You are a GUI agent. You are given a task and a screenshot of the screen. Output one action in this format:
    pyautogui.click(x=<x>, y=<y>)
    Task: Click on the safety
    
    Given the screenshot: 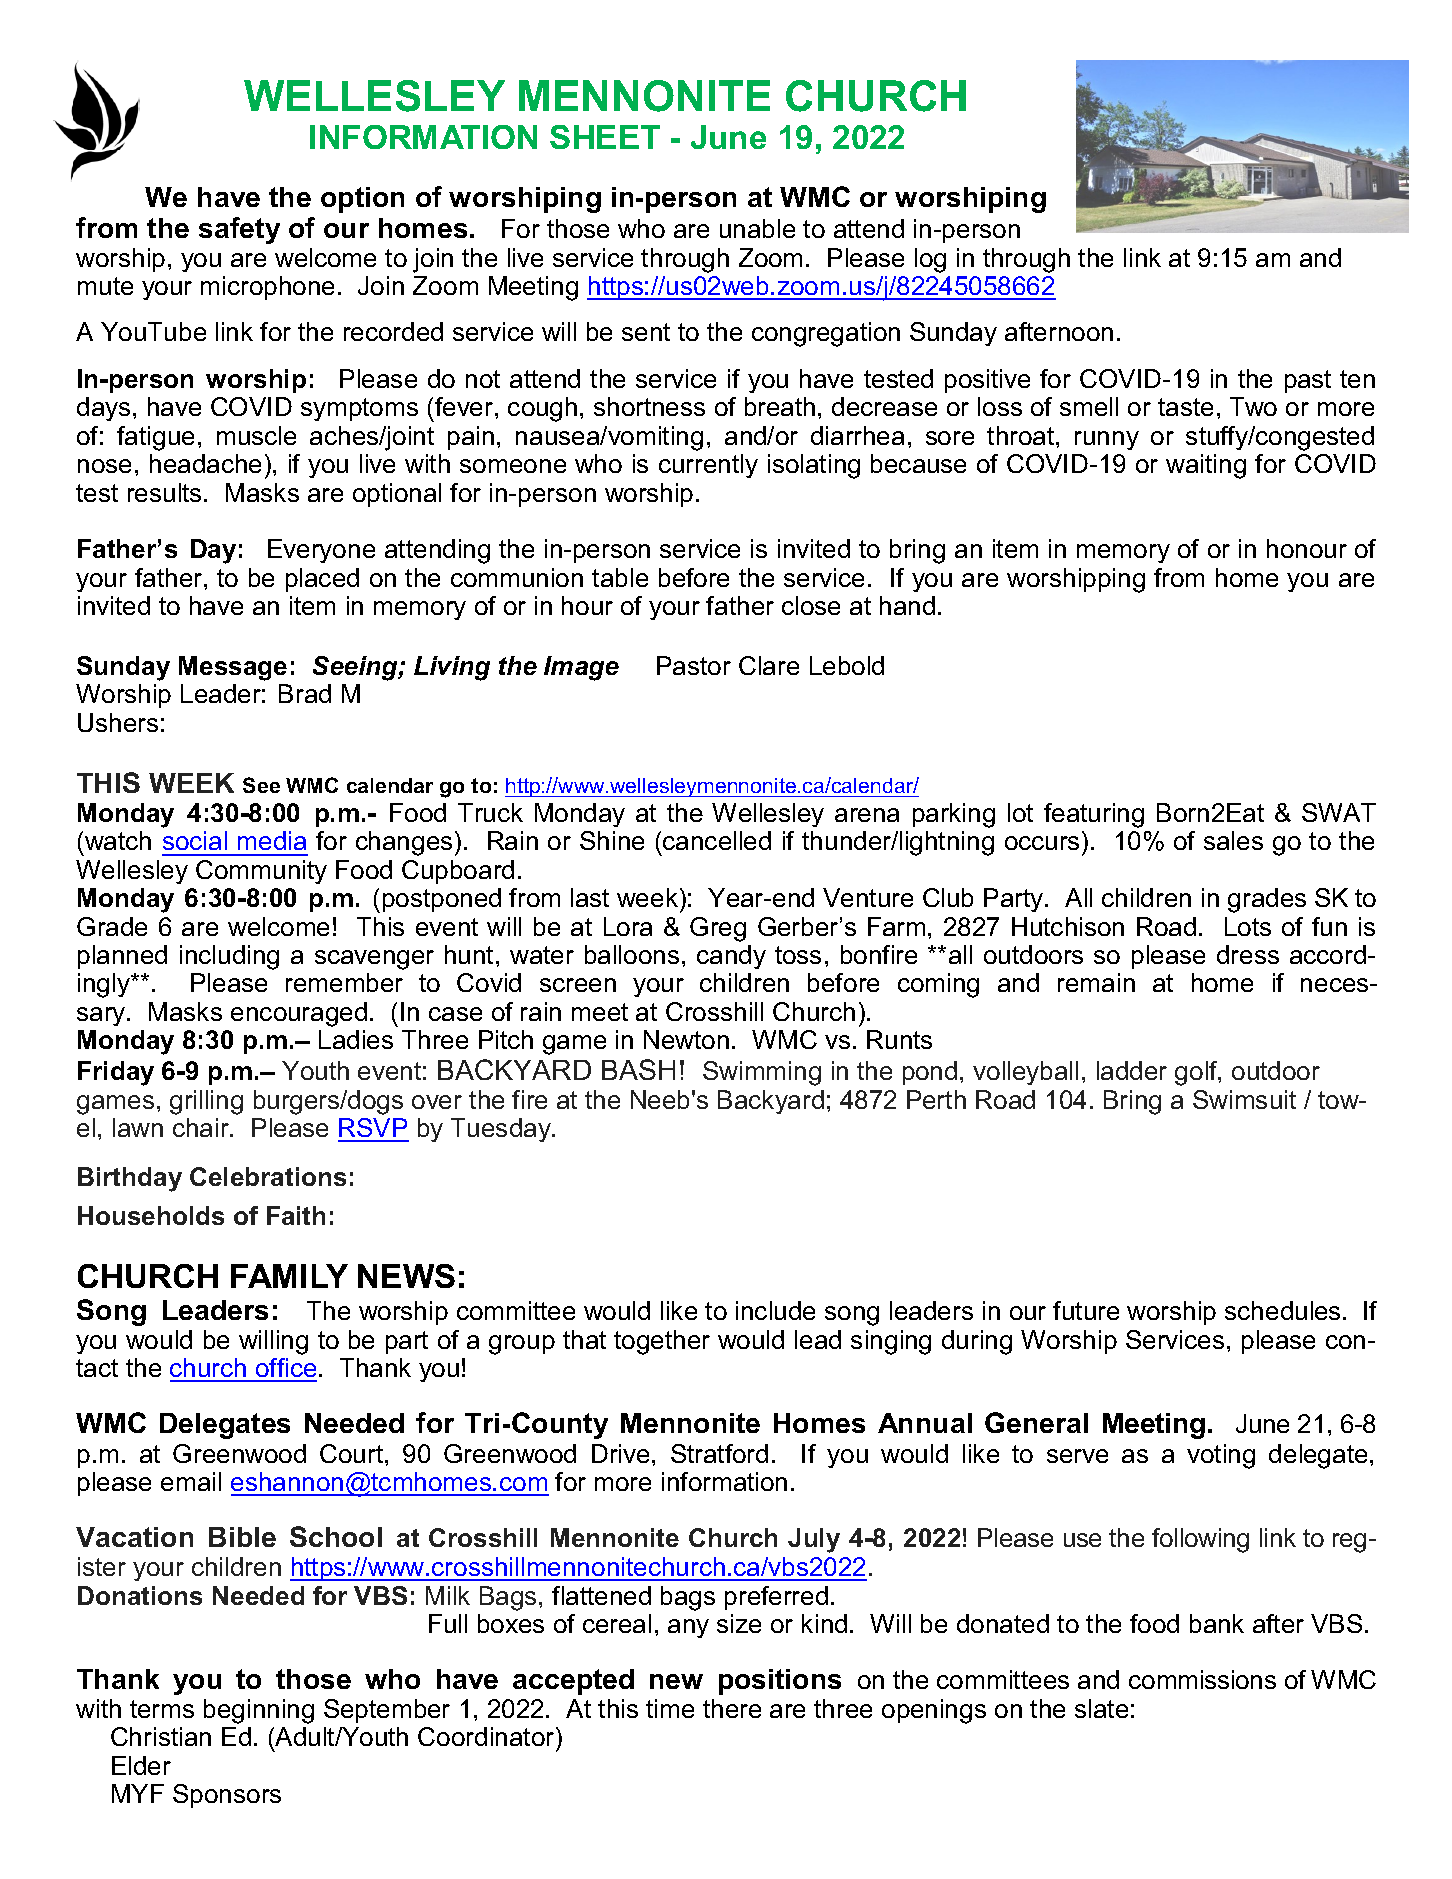 What is the action you would take?
    pyautogui.click(x=239, y=230)
